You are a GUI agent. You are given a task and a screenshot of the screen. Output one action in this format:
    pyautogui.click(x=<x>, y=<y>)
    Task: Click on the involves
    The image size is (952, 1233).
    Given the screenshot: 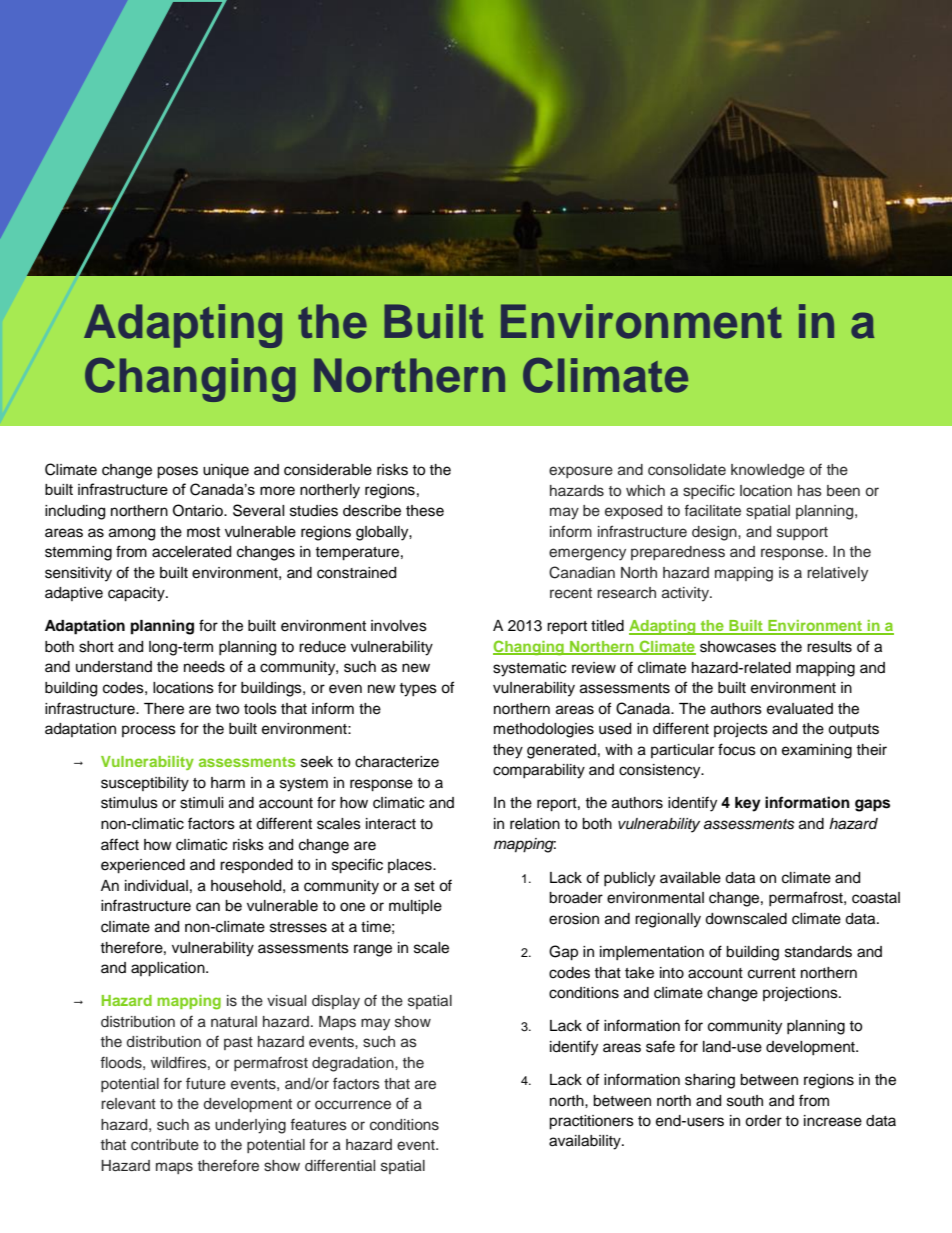 What is the action you would take?
    pyautogui.click(x=399, y=626)
